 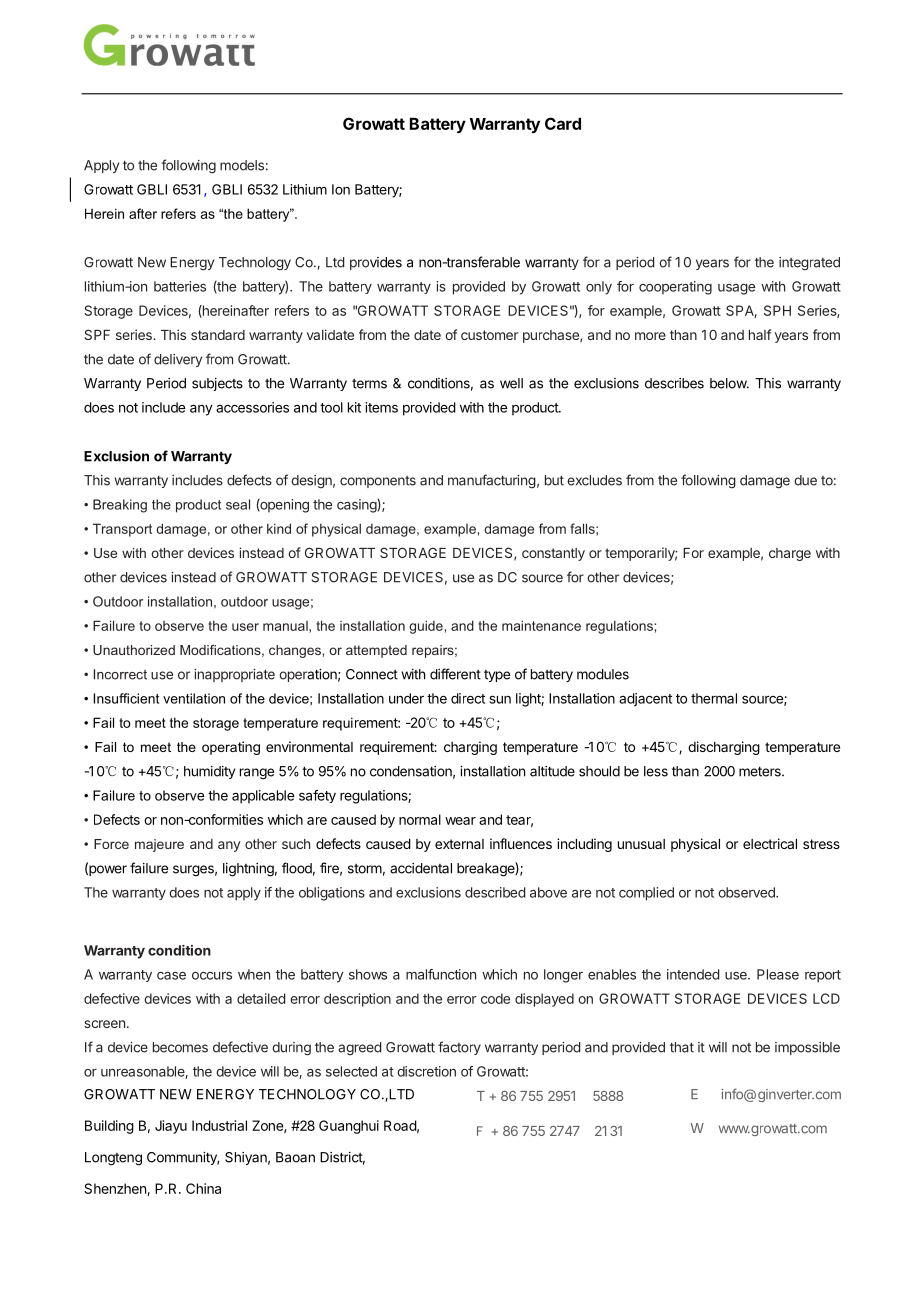 I want to click on charge, so click(x=790, y=554).
